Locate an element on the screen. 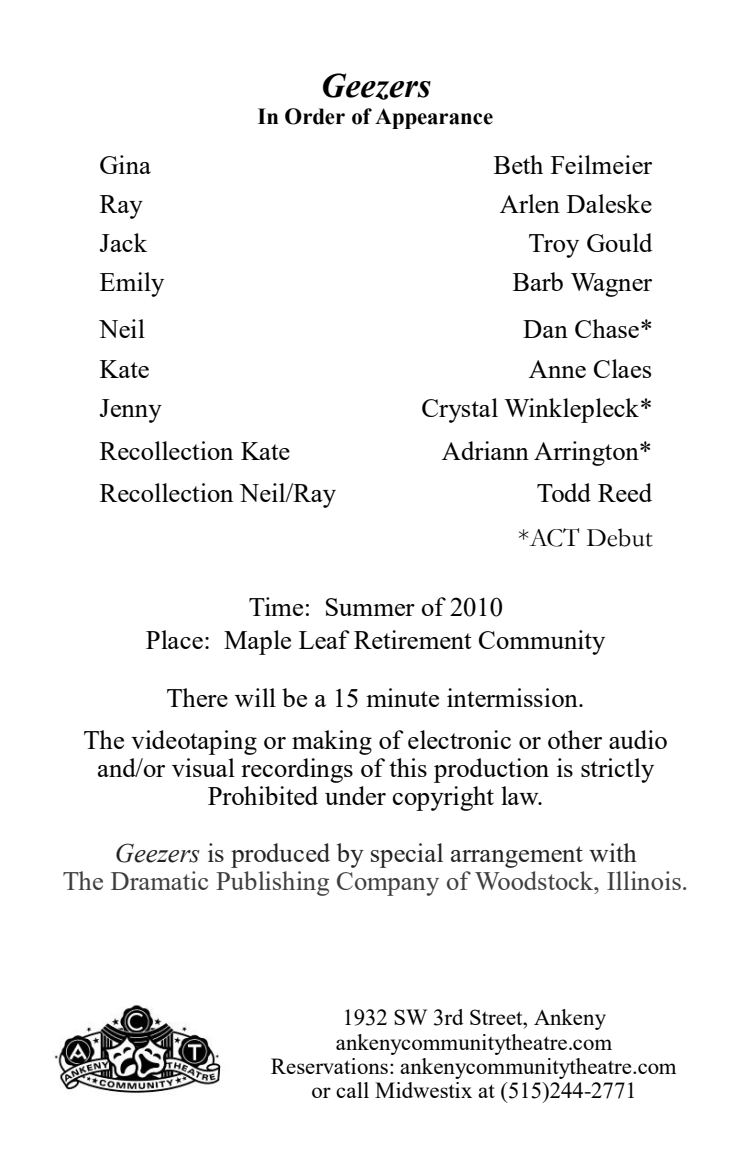 The height and width of the screenshot is (1163, 752). Gina is located at coordinates (125, 164).
